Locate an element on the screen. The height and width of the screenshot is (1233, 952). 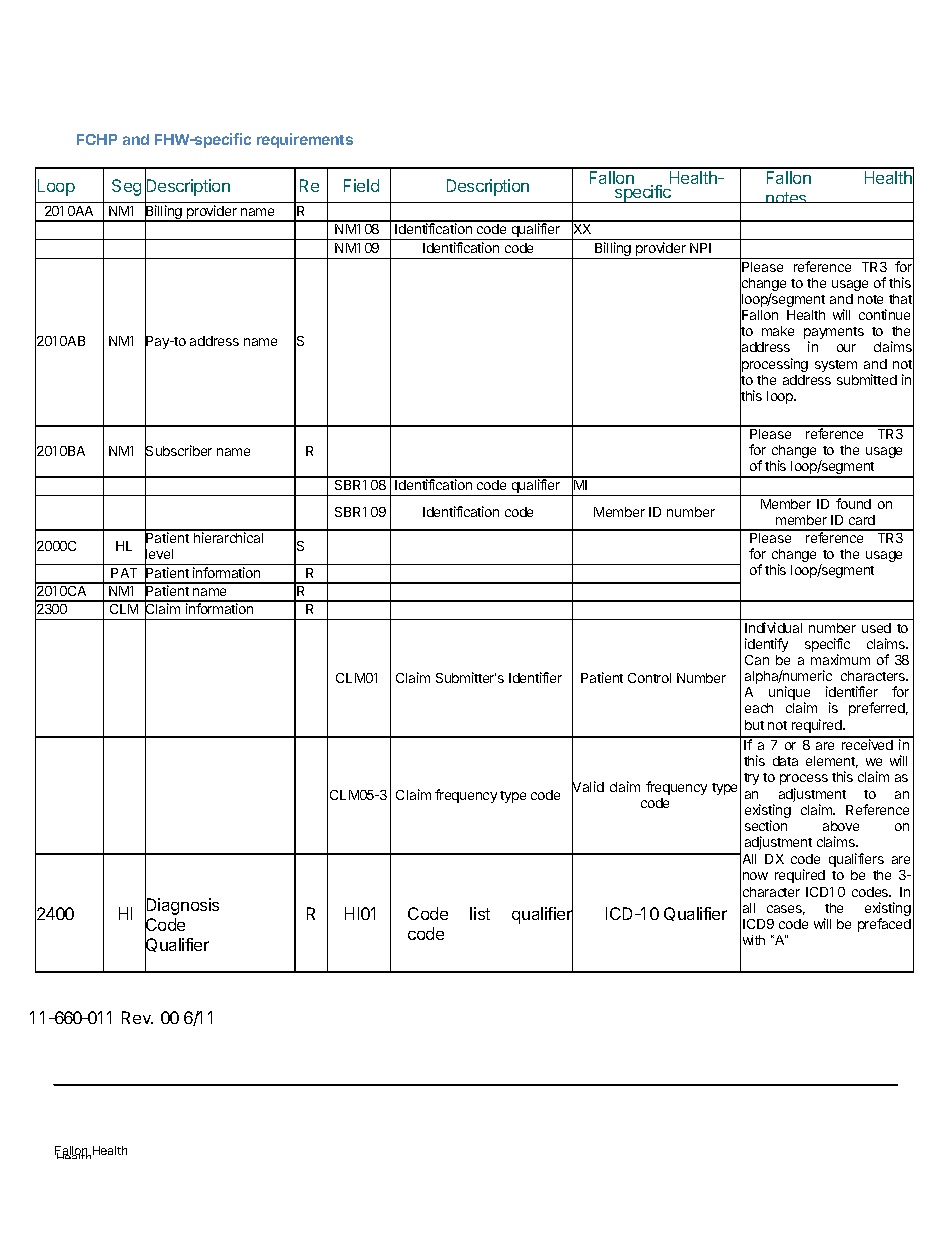
list is located at coordinates (480, 913).
